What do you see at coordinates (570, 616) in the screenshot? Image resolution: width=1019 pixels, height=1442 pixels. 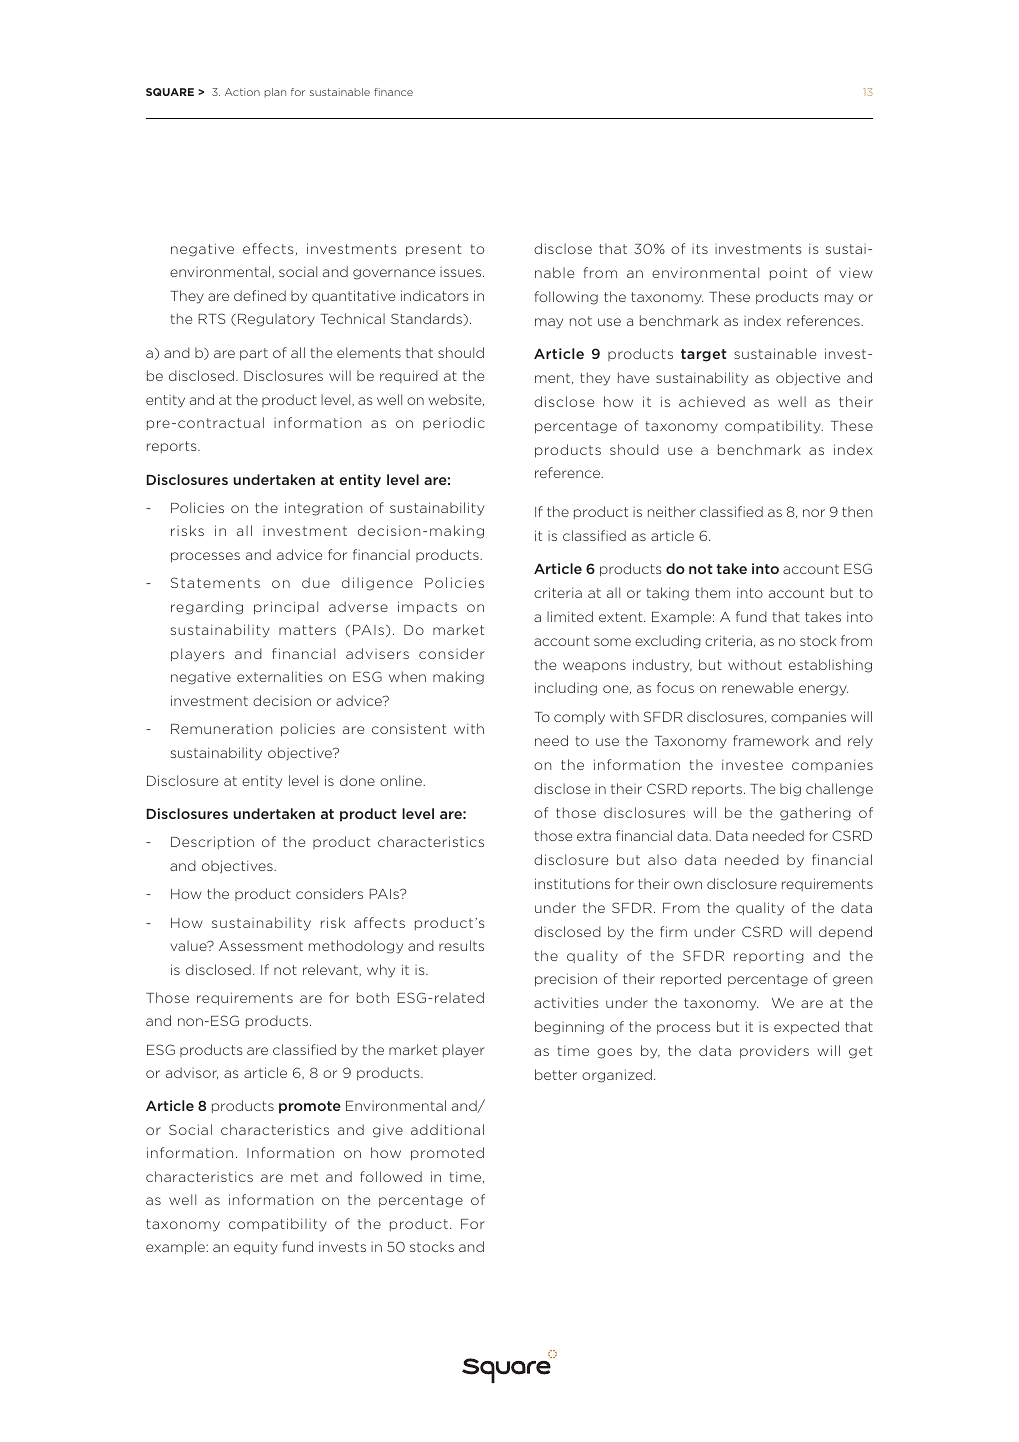 I see `limited` at bounding box center [570, 616].
